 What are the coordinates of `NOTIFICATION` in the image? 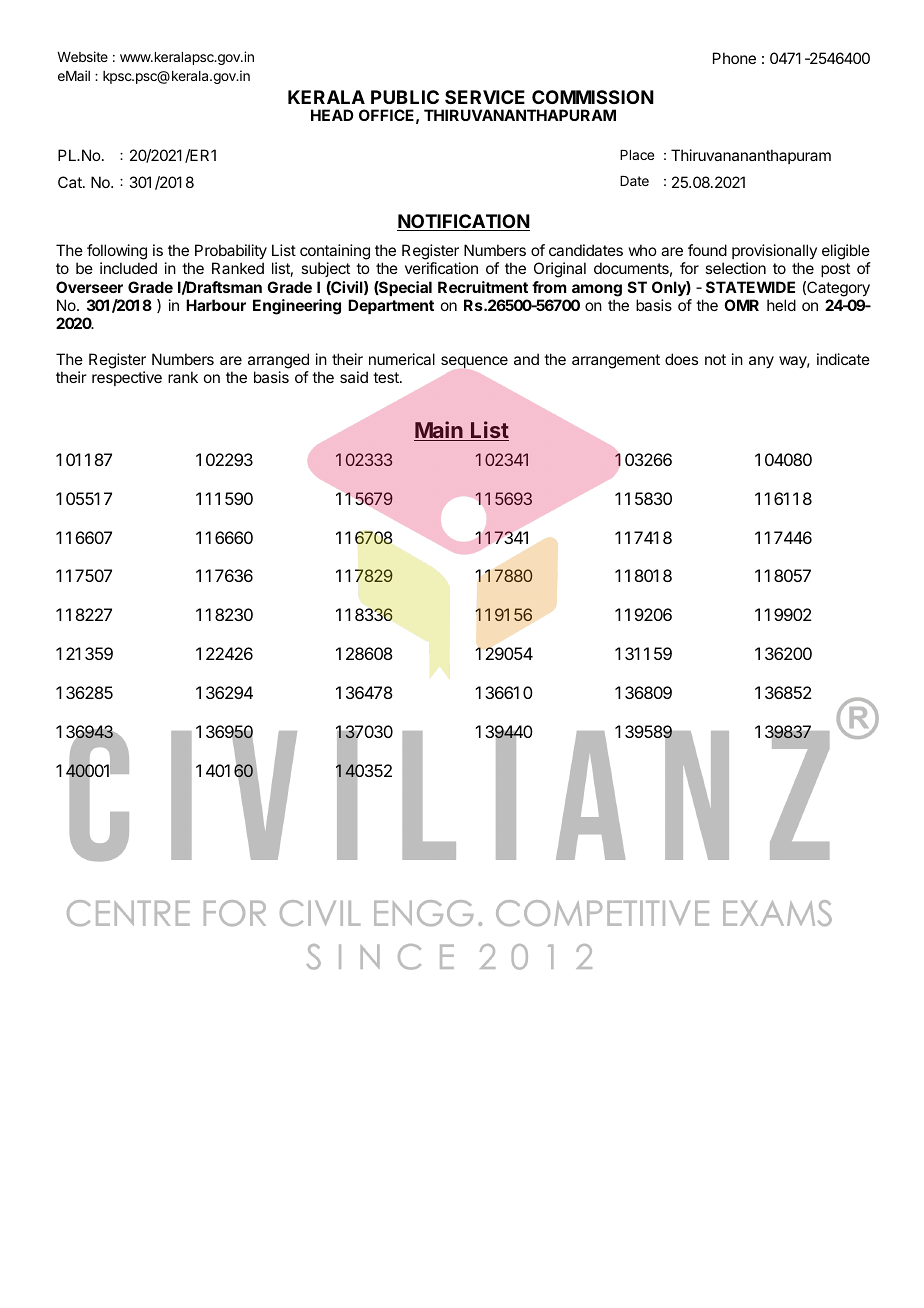 It's located at (463, 222).
